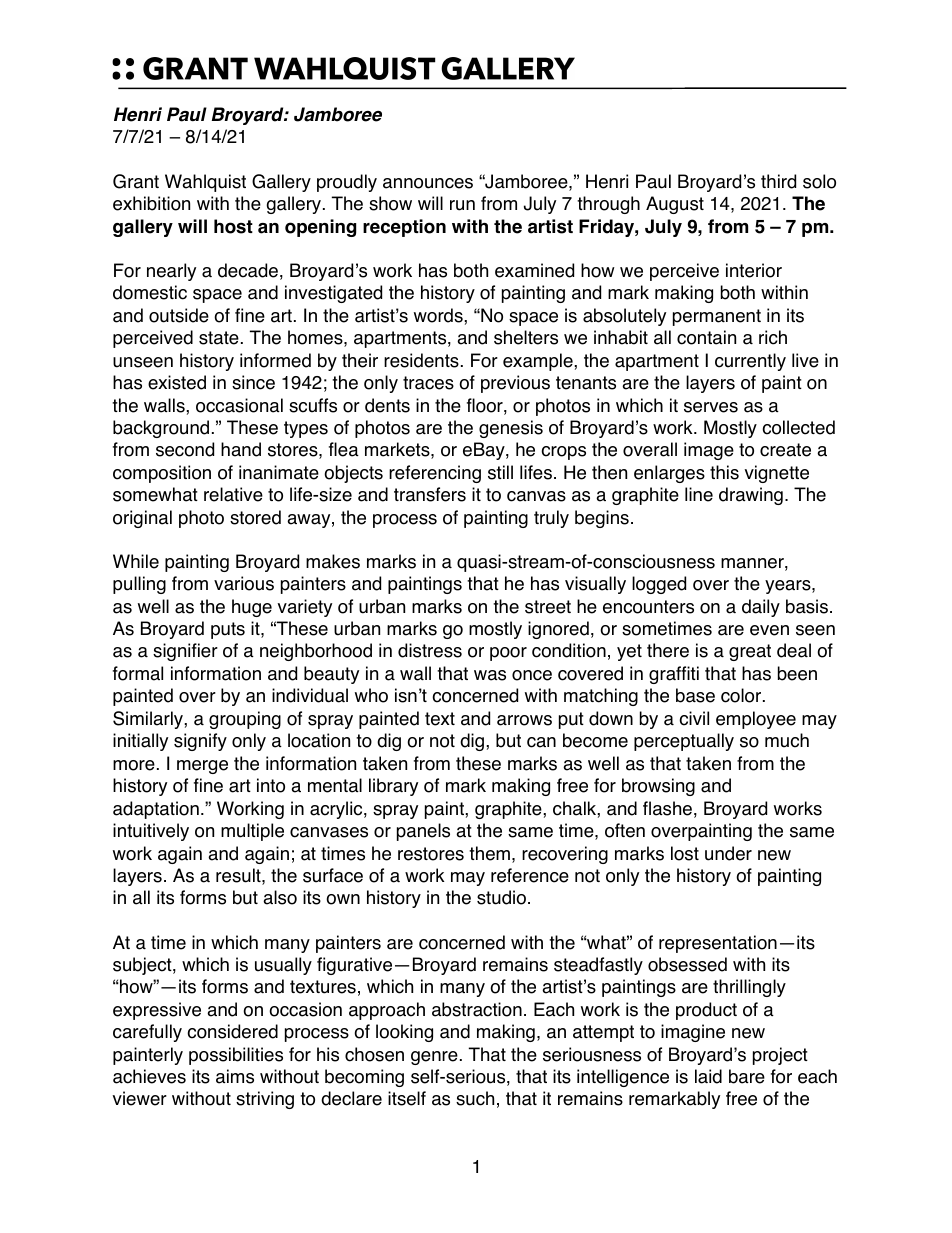 The image size is (952, 1233). What do you see at coordinates (233, 226) in the image?
I see `host` at bounding box center [233, 226].
